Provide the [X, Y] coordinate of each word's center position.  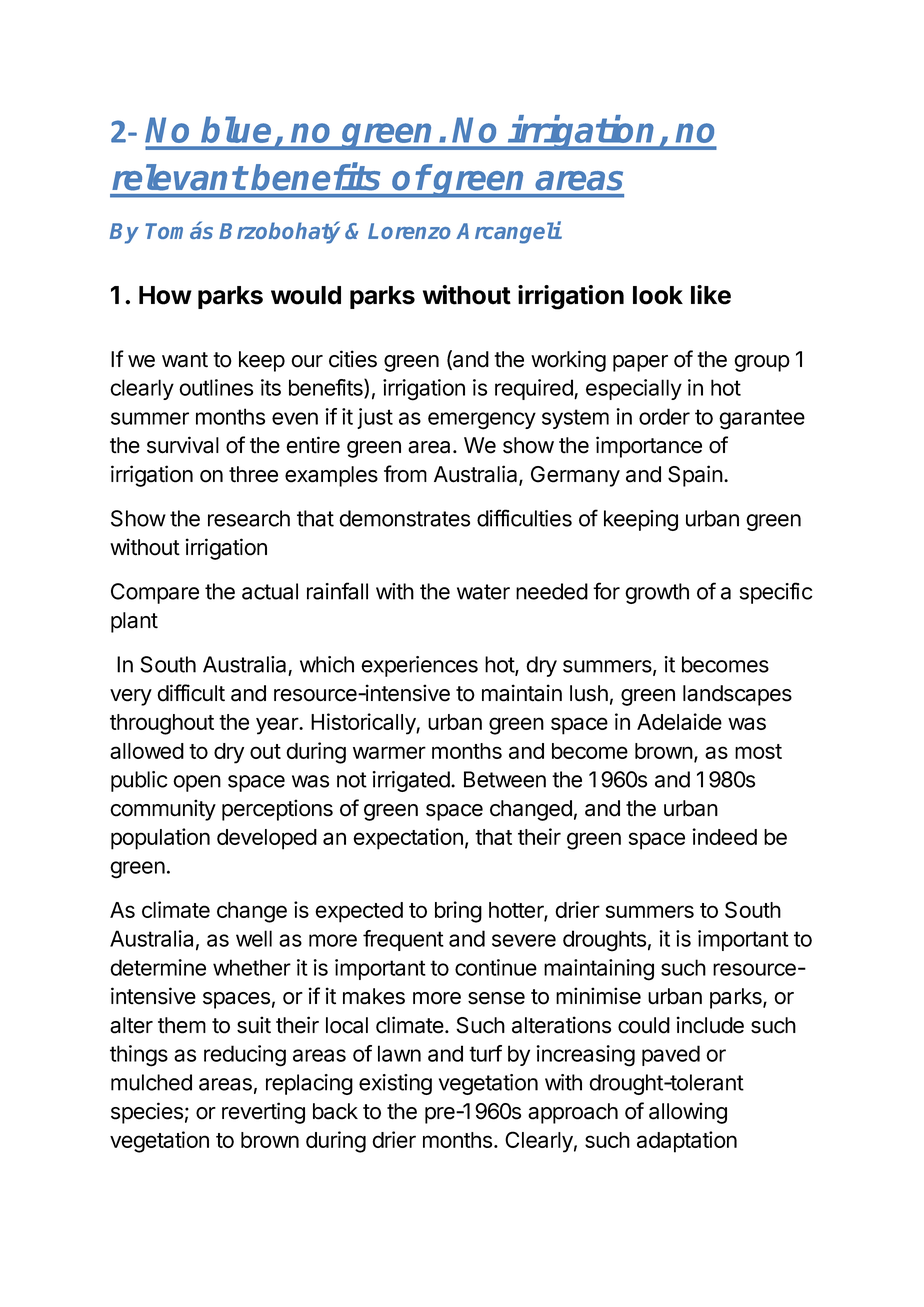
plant [134, 622]
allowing [688, 1113]
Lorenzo [409, 231]
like [711, 295]
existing [395, 1084]
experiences [419, 666]
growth [657, 593]
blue [236, 129]
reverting [263, 1113]
